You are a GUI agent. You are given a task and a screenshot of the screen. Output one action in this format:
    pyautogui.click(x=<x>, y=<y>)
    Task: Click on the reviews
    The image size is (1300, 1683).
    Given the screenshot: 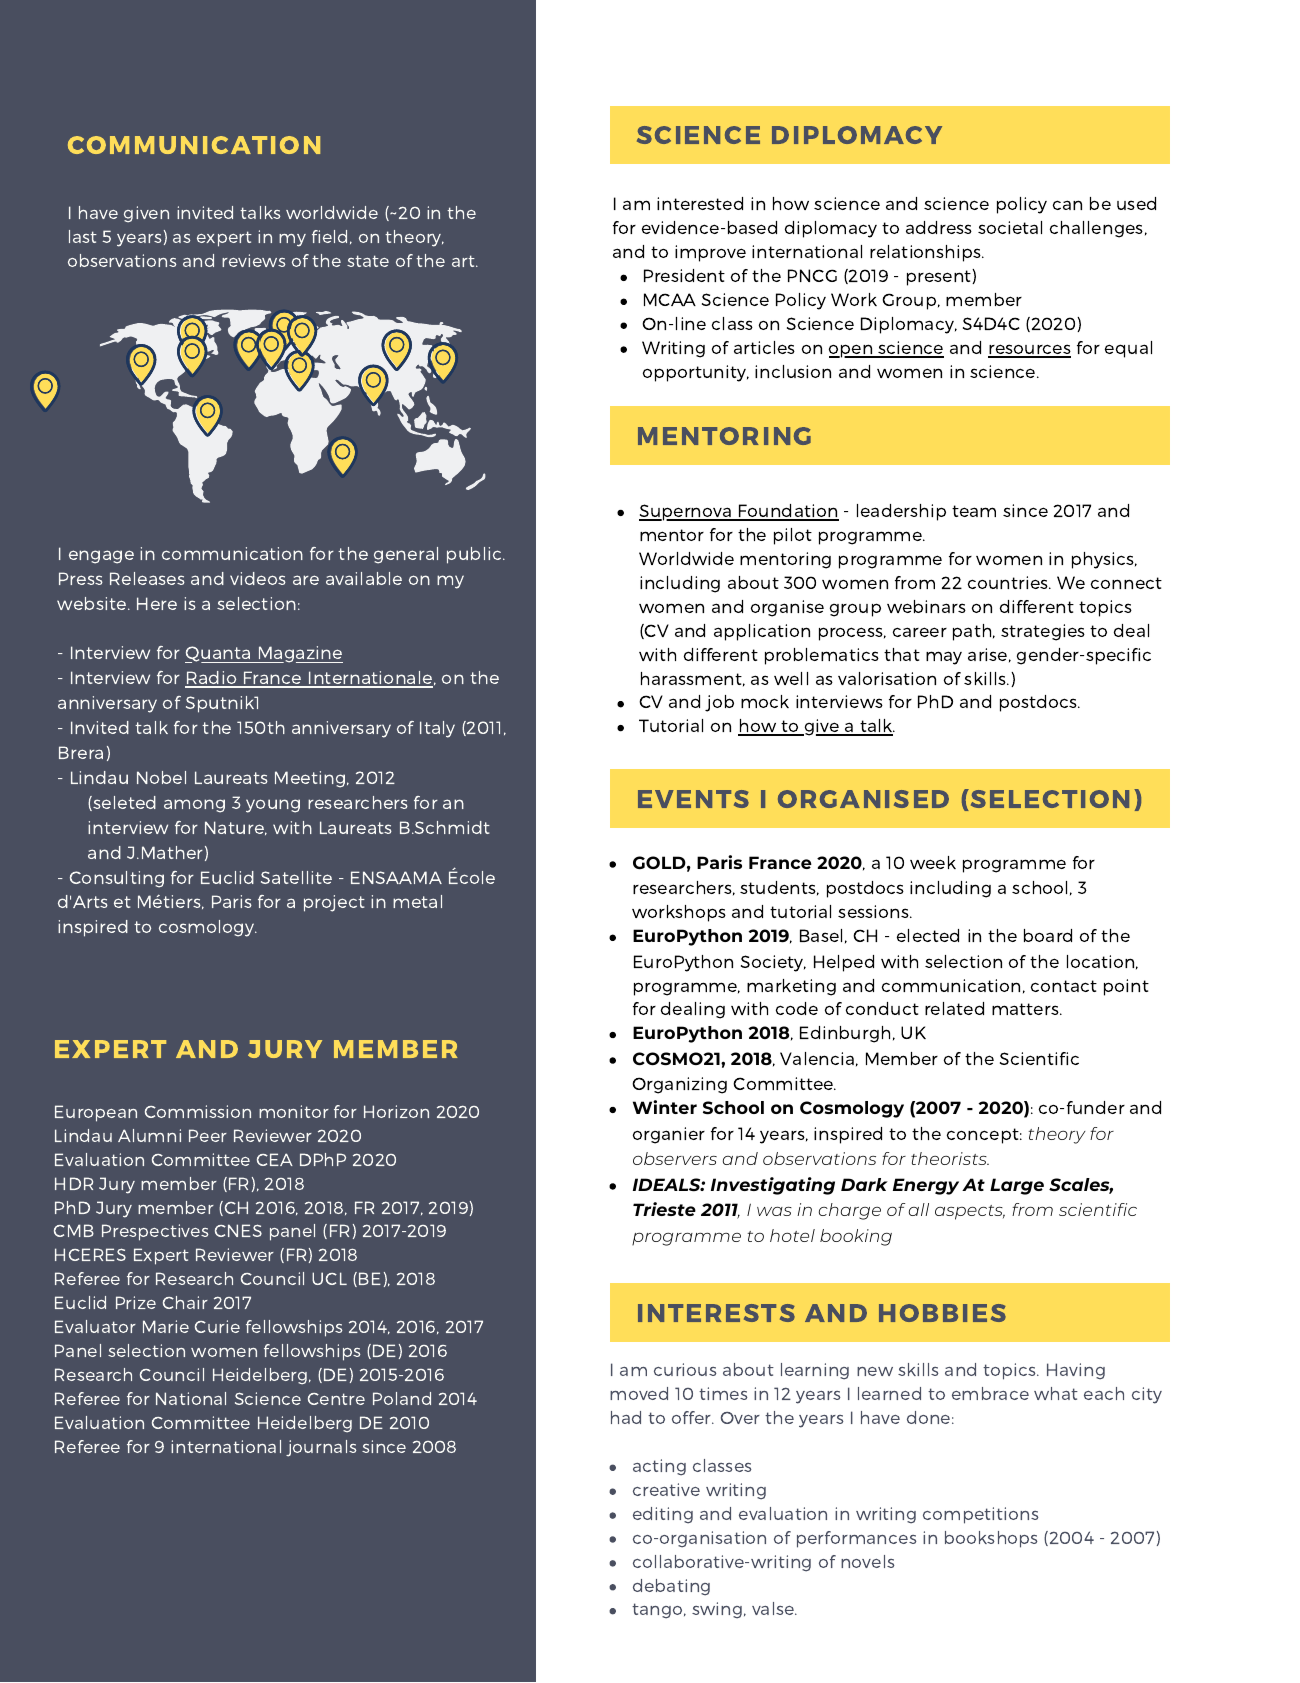 What is the action you would take?
    pyautogui.click(x=254, y=260)
